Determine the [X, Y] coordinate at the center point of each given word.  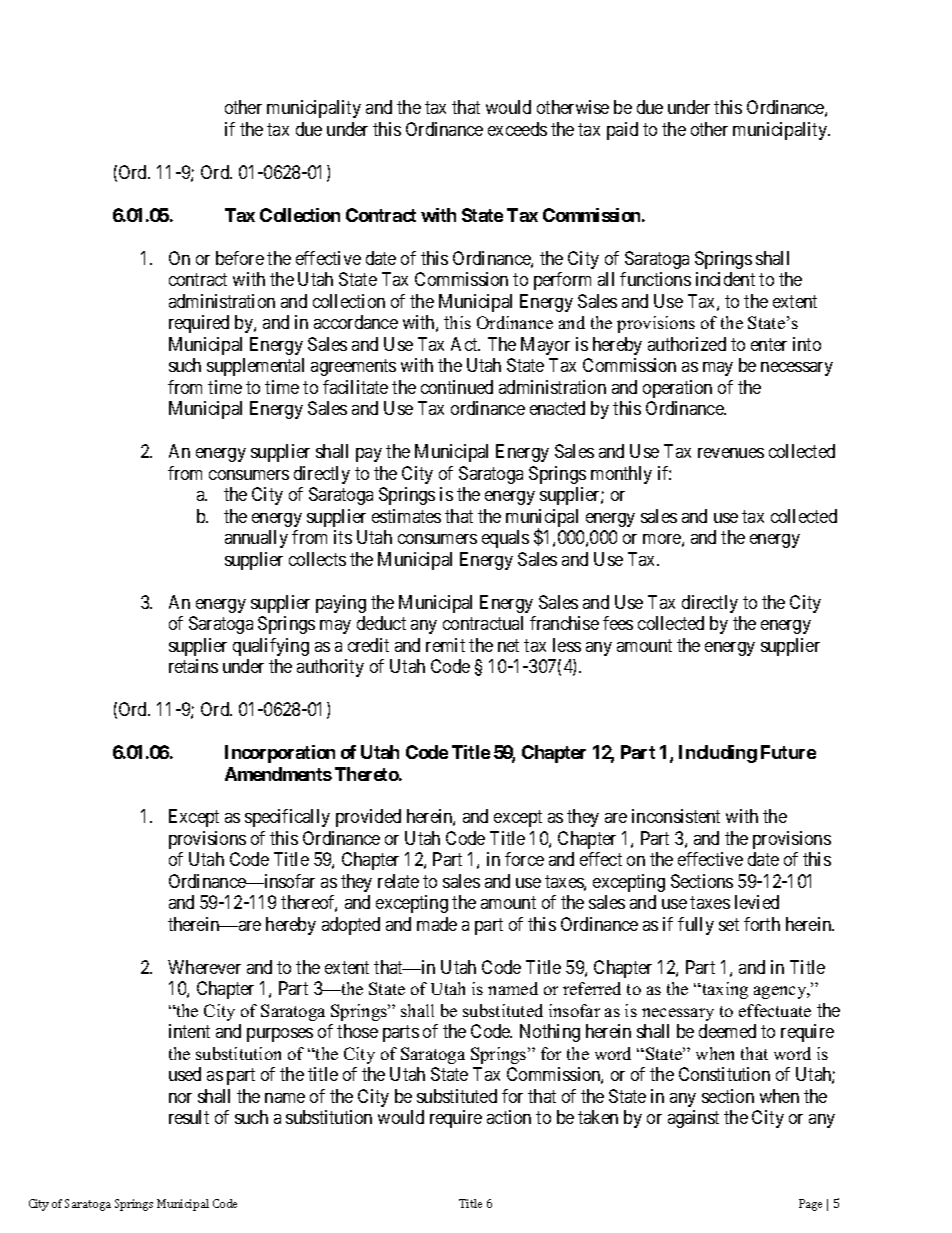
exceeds [517, 129]
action [509, 1117]
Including [718, 754]
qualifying [271, 647]
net [508, 645]
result [189, 1117]
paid [622, 131]
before [240, 258]
